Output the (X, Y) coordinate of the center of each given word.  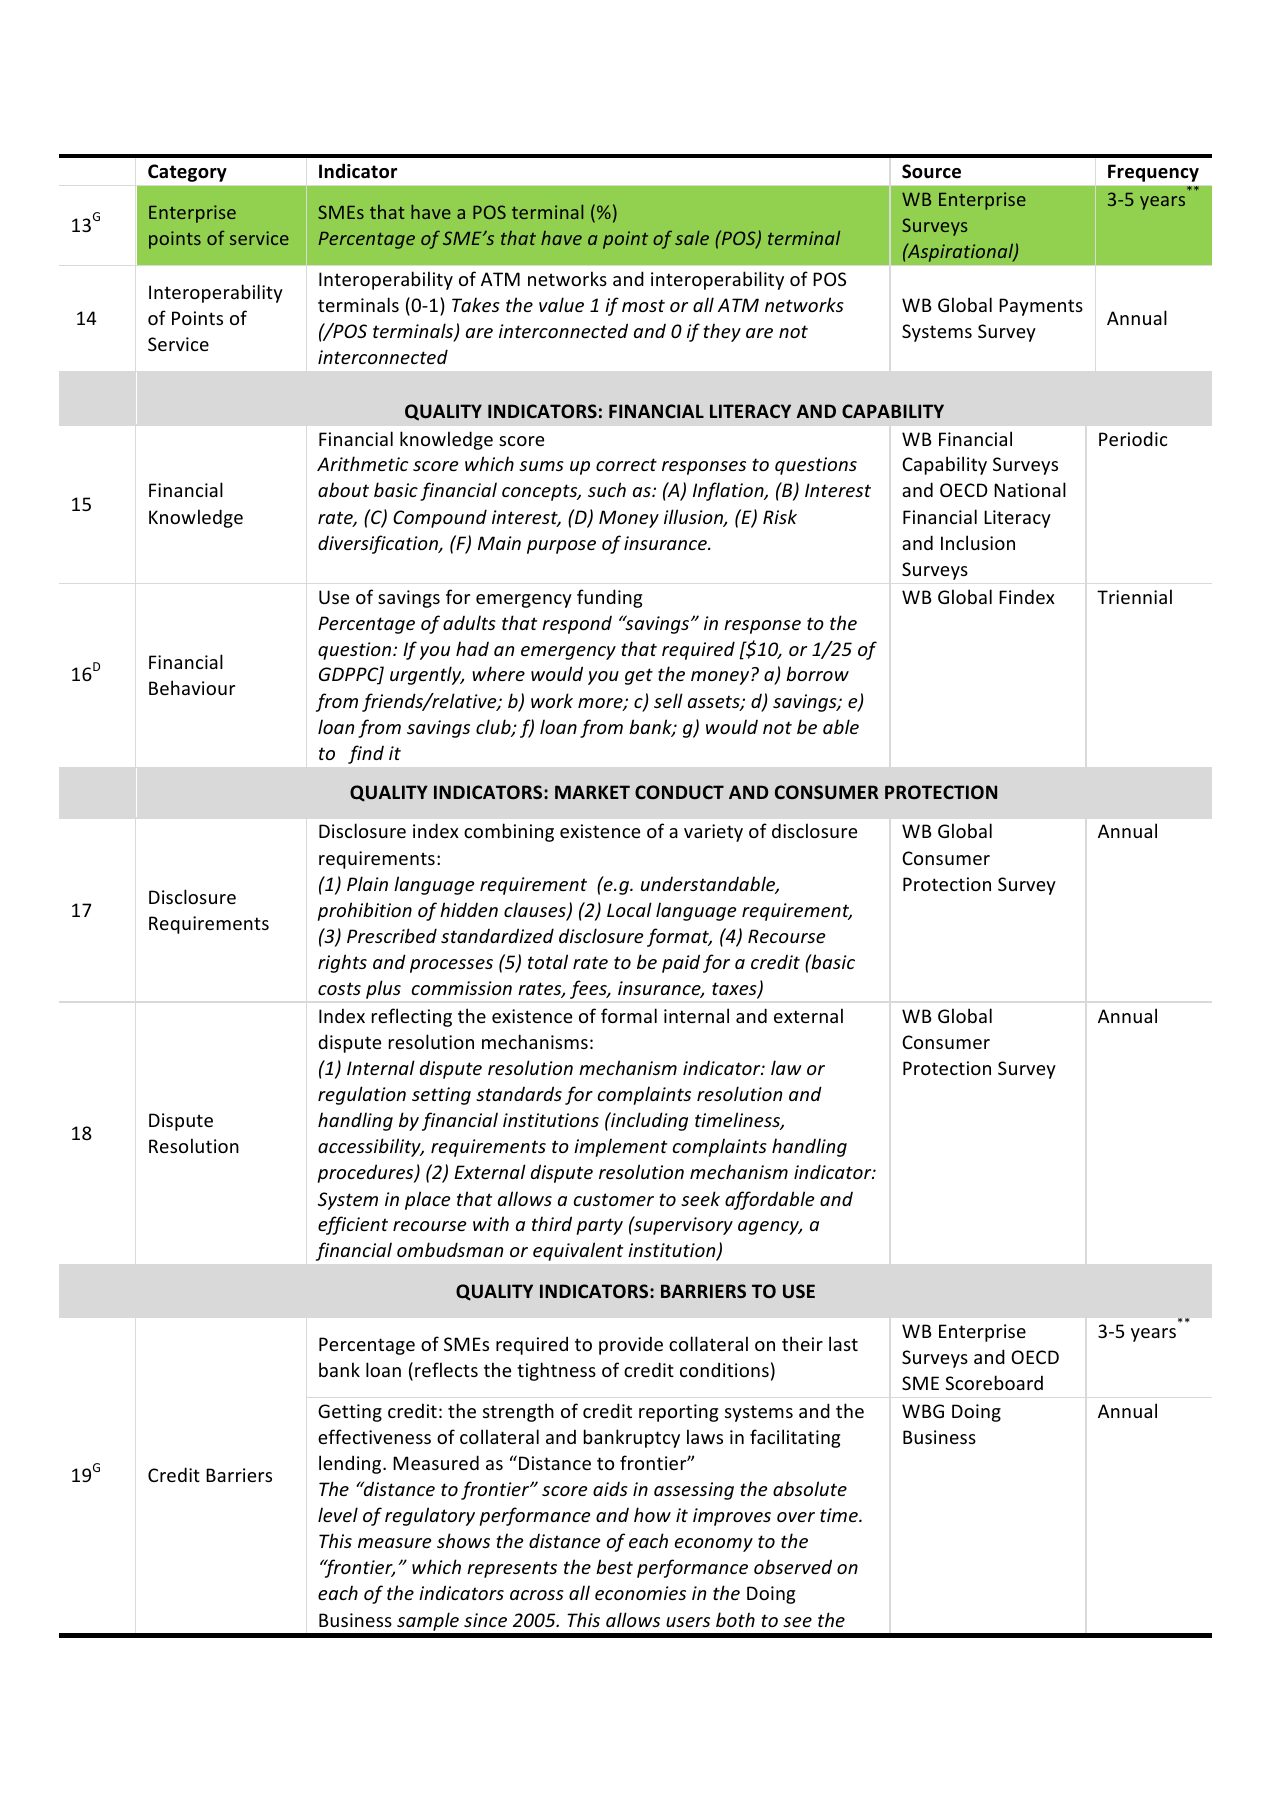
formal (629, 1015)
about (343, 489)
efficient (353, 1225)
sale (692, 238)
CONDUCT (679, 792)
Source (931, 171)
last (843, 1343)
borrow (817, 673)
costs (339, 988)
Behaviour (192, 687)
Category (187, 173)
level (338, 1514)
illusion (694, 518)
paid (681, 963)
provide (631, 1345)
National (1030, 489)
